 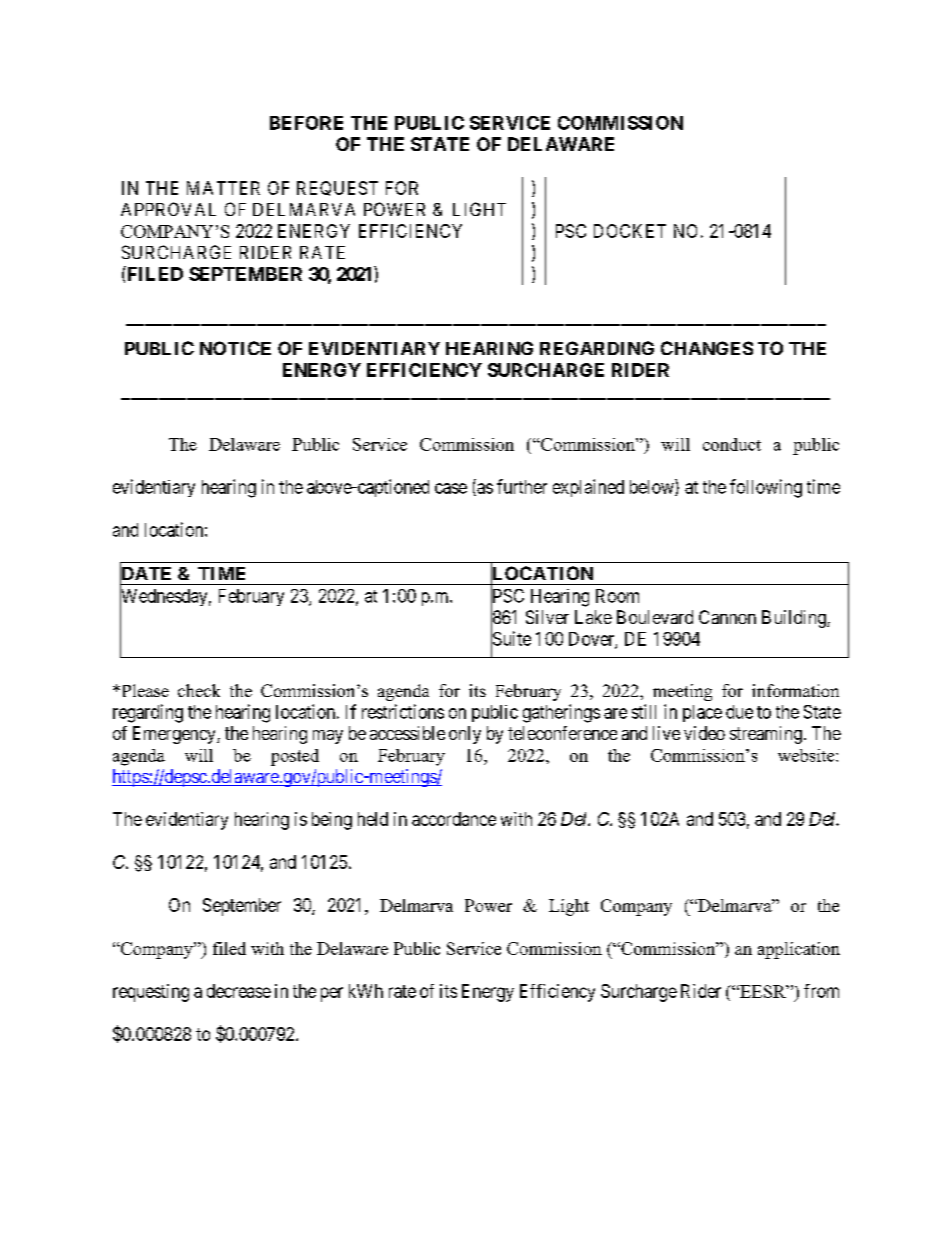 What do you see at coordinates (223, 188) in the screenshot?
I see `MATTER` at bounding box center [223, 188].
